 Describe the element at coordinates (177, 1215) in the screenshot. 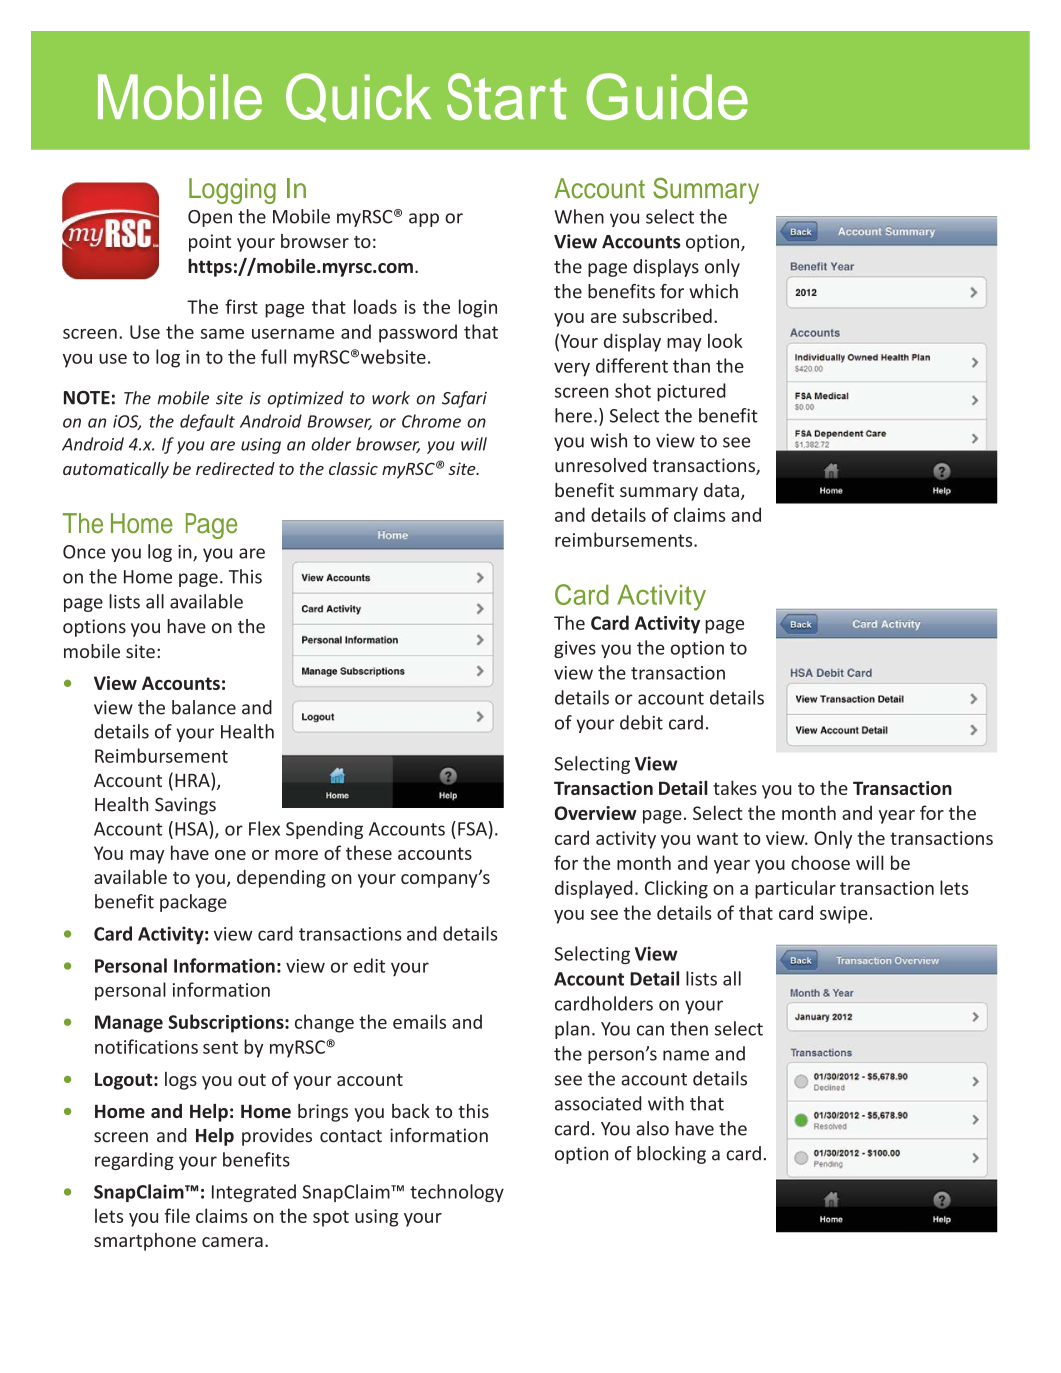

I see `file` at that location.
